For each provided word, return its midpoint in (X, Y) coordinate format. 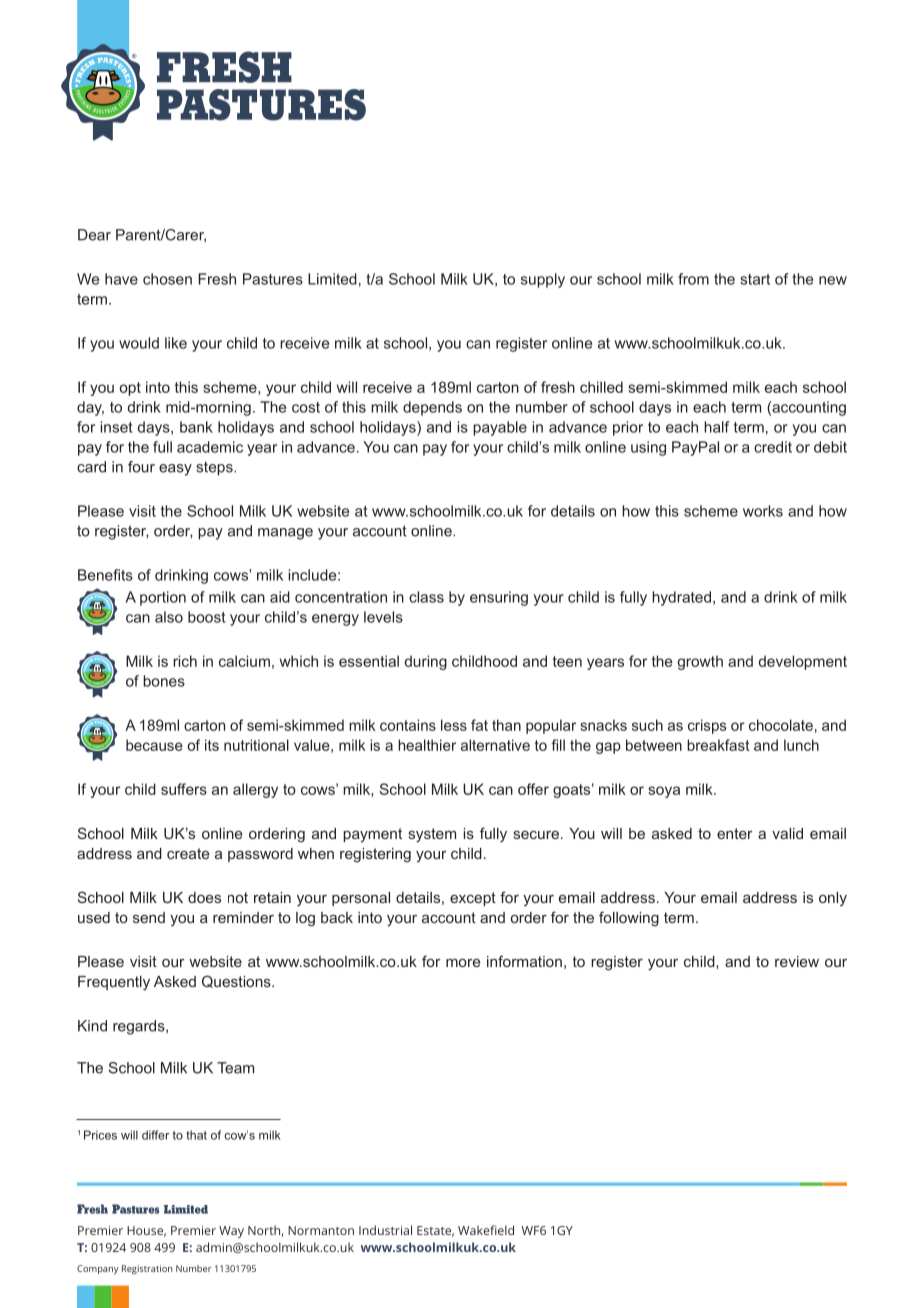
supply (543, 280)
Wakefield (486, 1230)
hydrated (681, 598)
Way (231, 1232)
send (149, 917)
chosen (167, 279)
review (797, 961)
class (426, 597)
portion (163, 598)
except (473, 899)
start (755, 279)
